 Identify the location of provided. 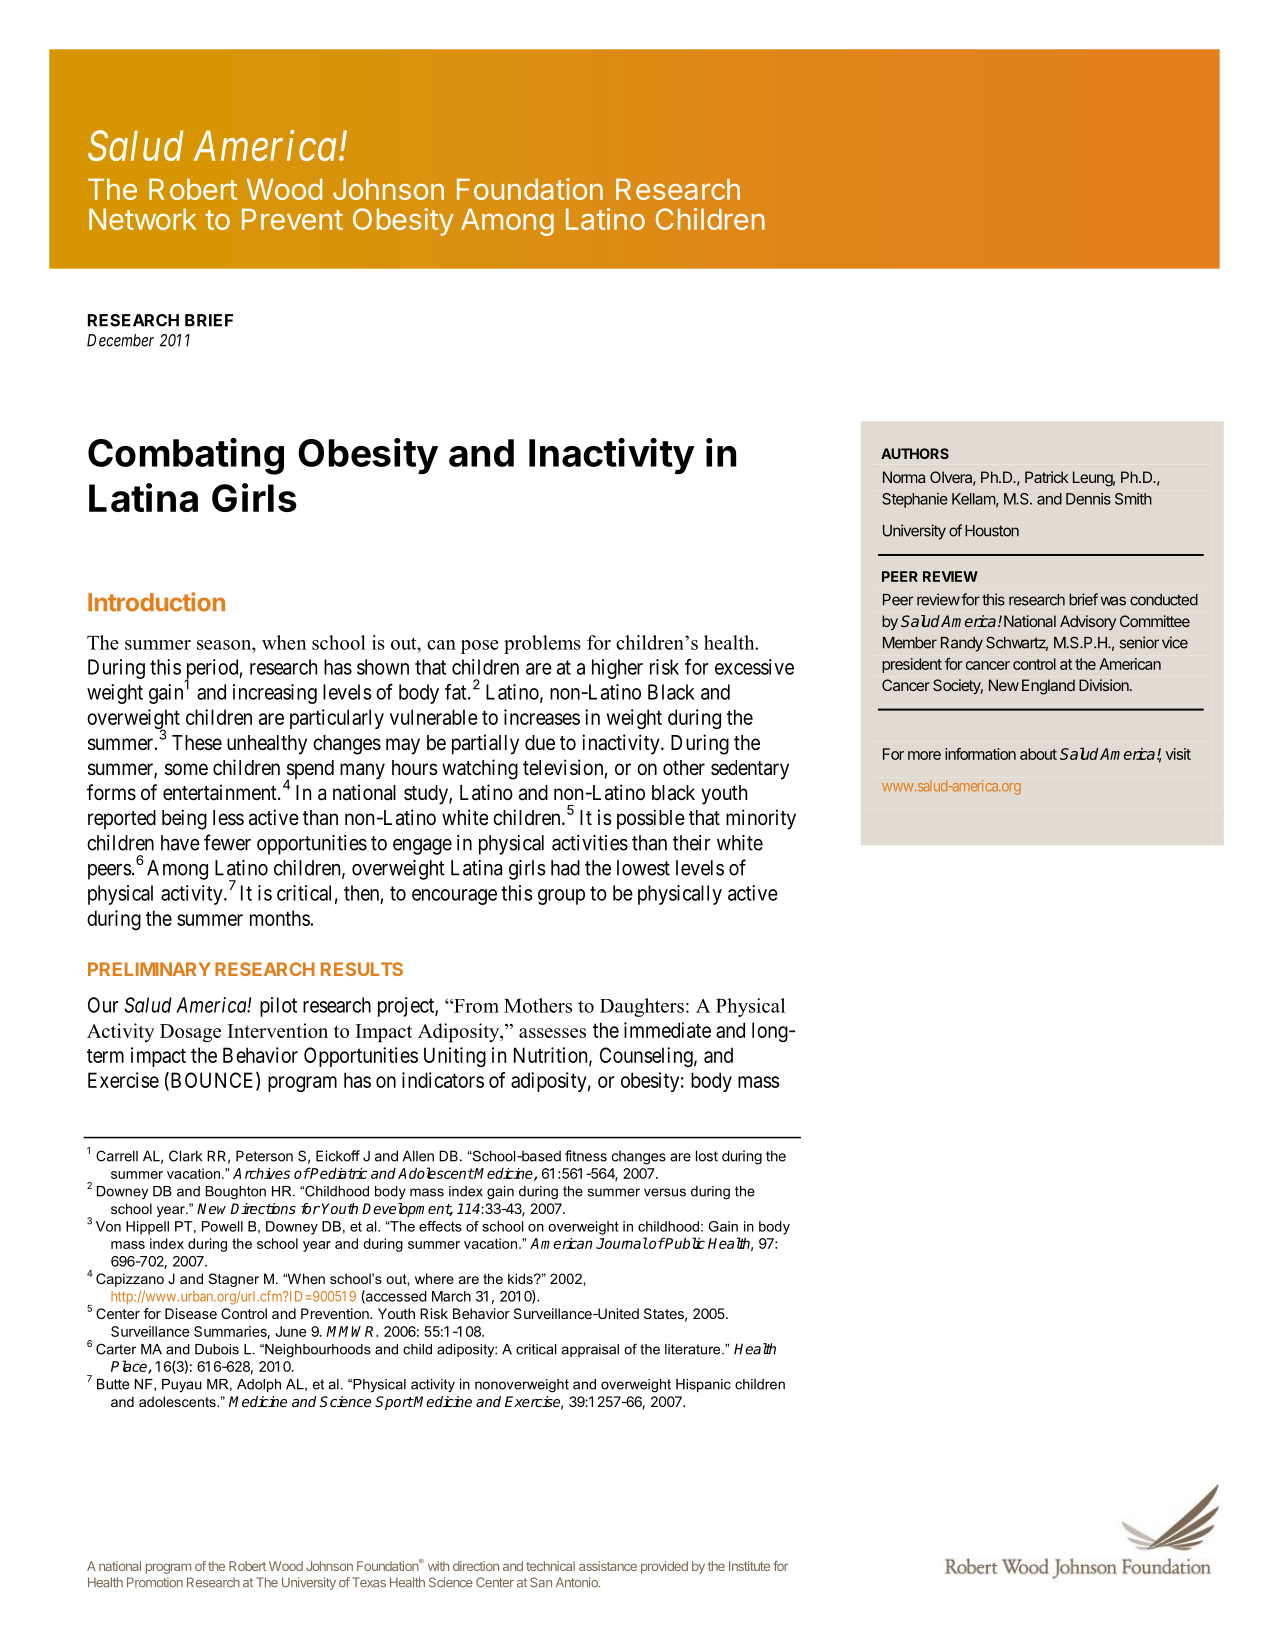
(664, 1567).
